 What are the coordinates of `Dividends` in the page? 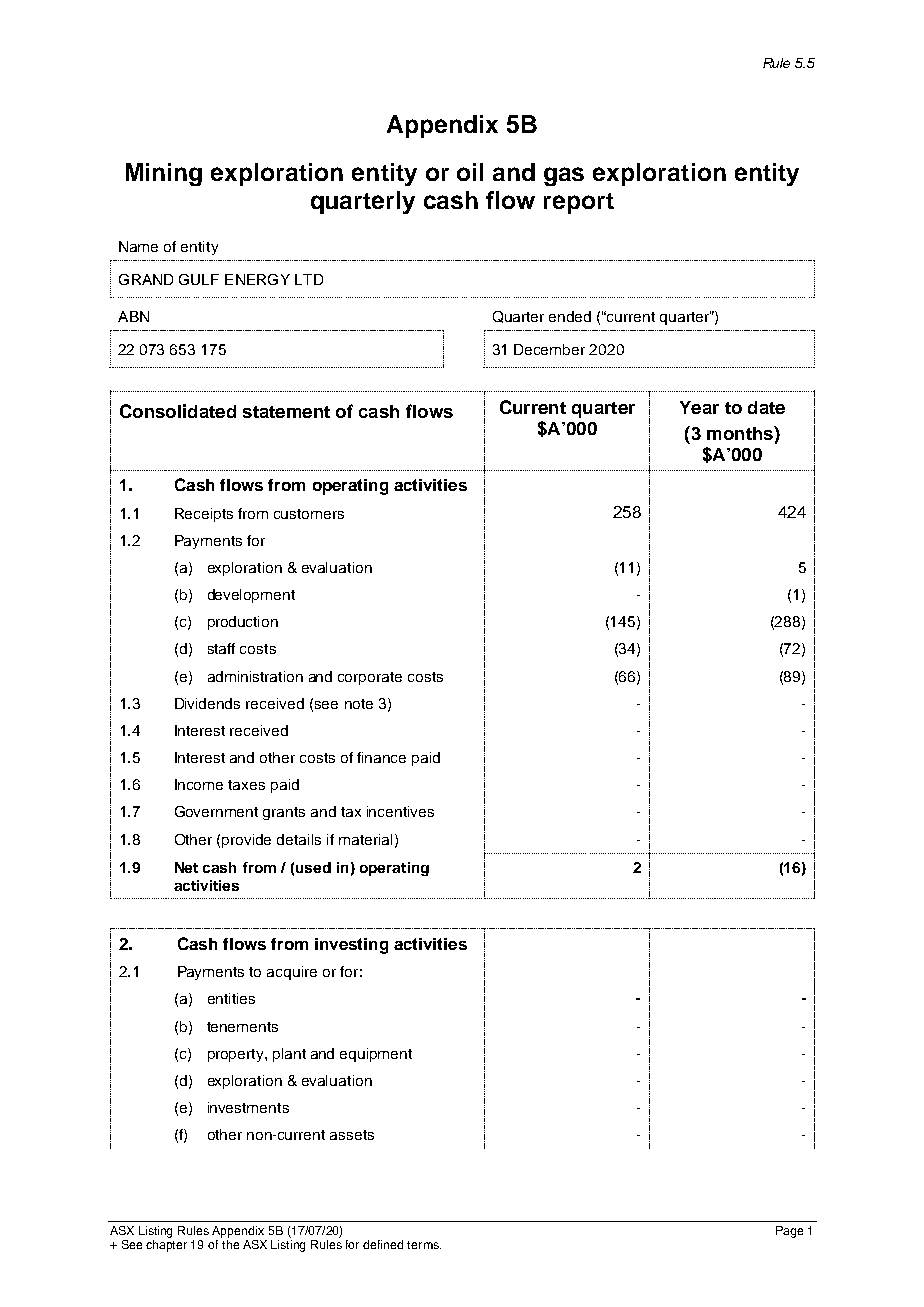 It's located at (207, 703).
